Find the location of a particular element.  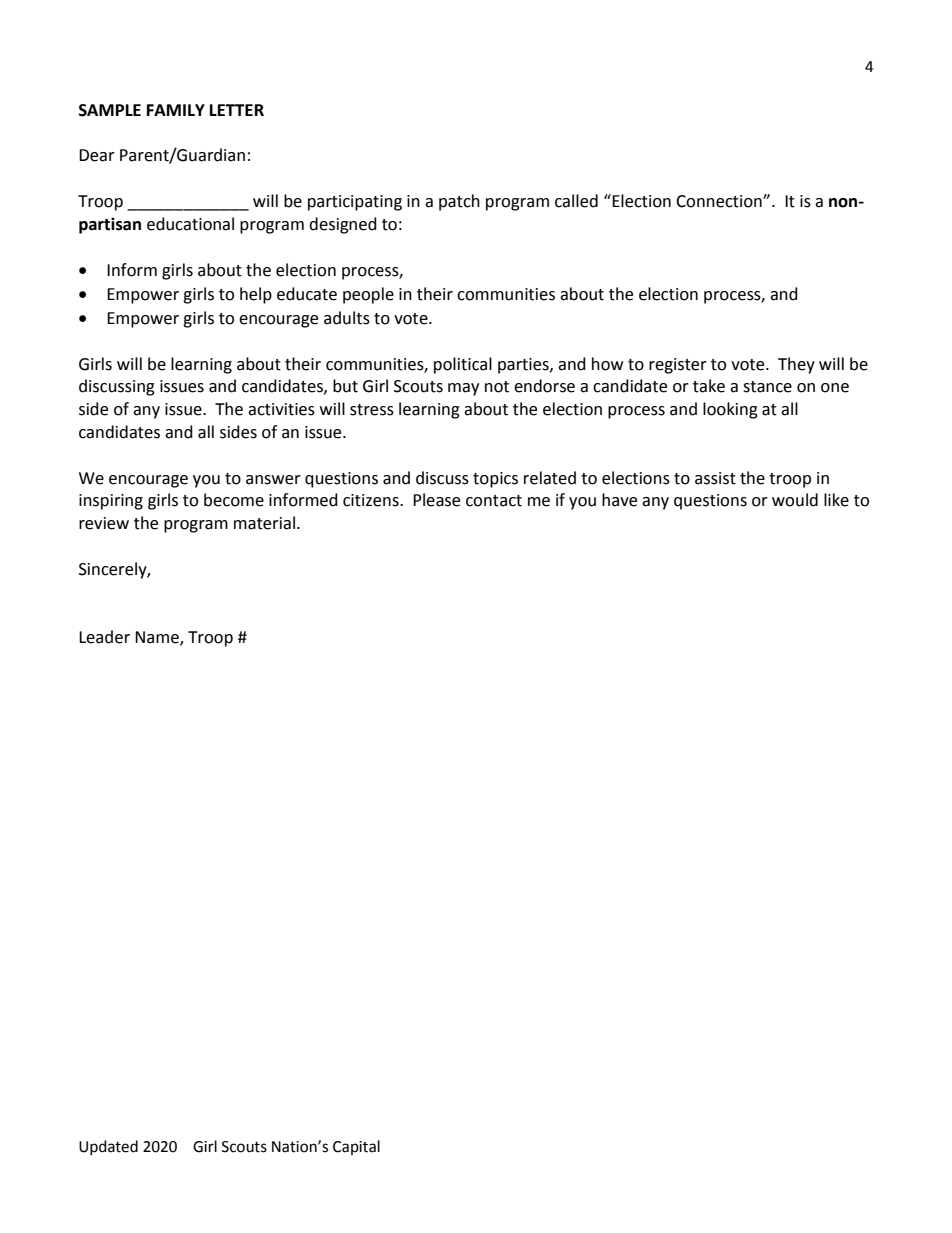

Connection is located at coordinates (720, 201).
